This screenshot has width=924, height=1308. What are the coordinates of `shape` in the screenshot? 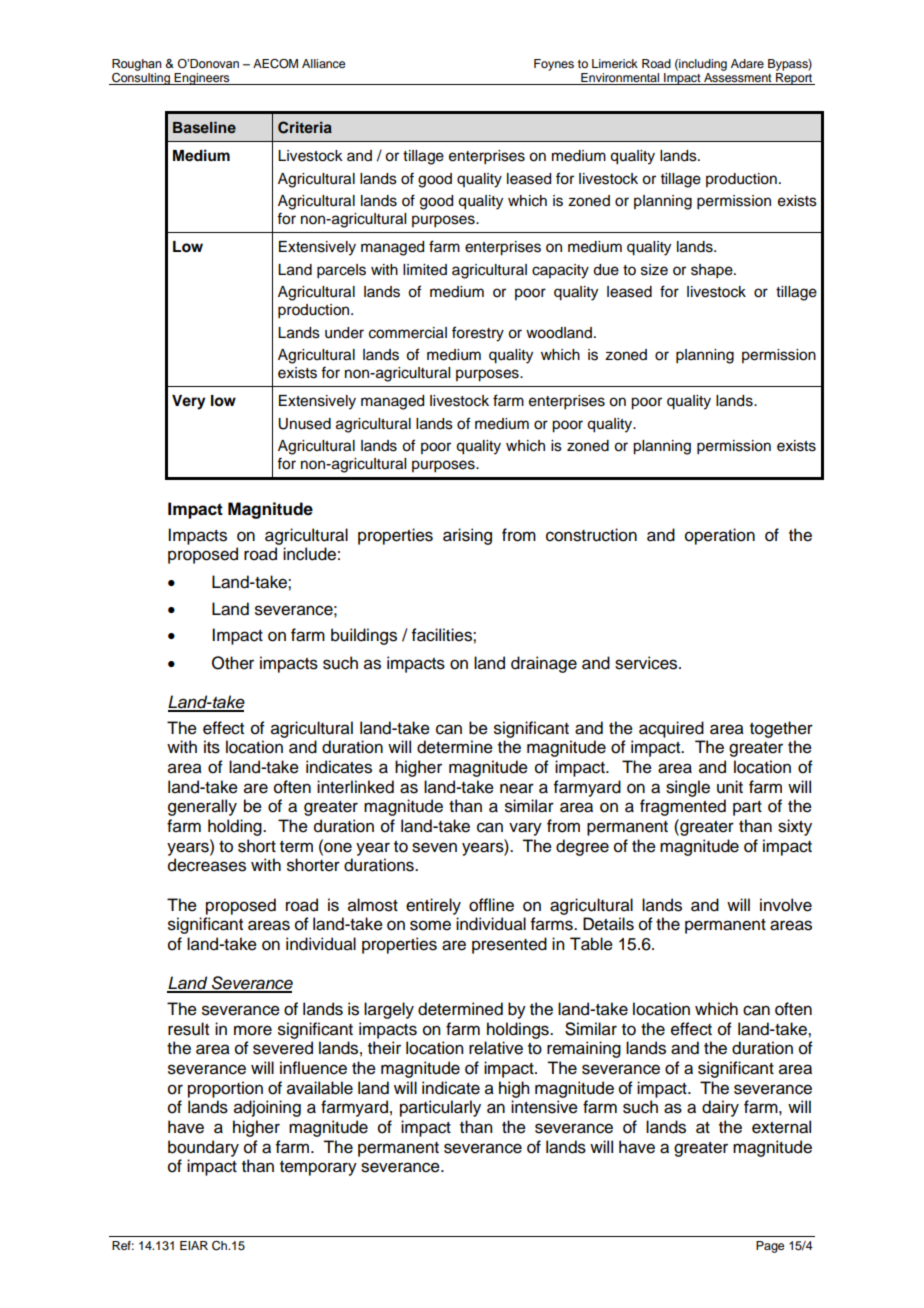 It's located at (713, 271).
